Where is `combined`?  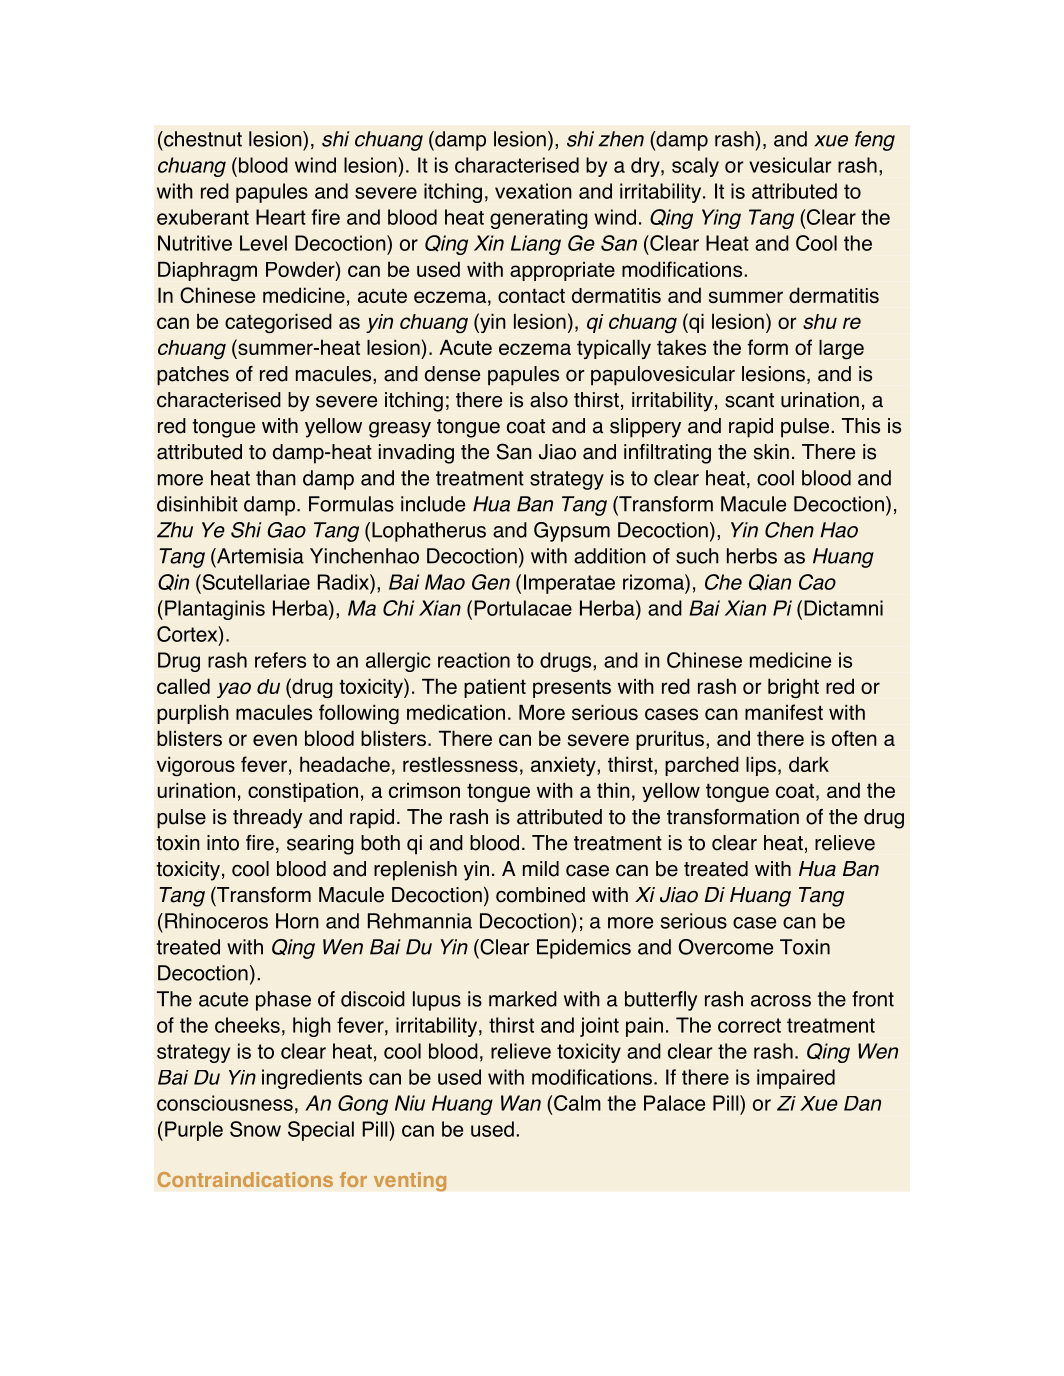 combined is located at coordinates (540, 895).
